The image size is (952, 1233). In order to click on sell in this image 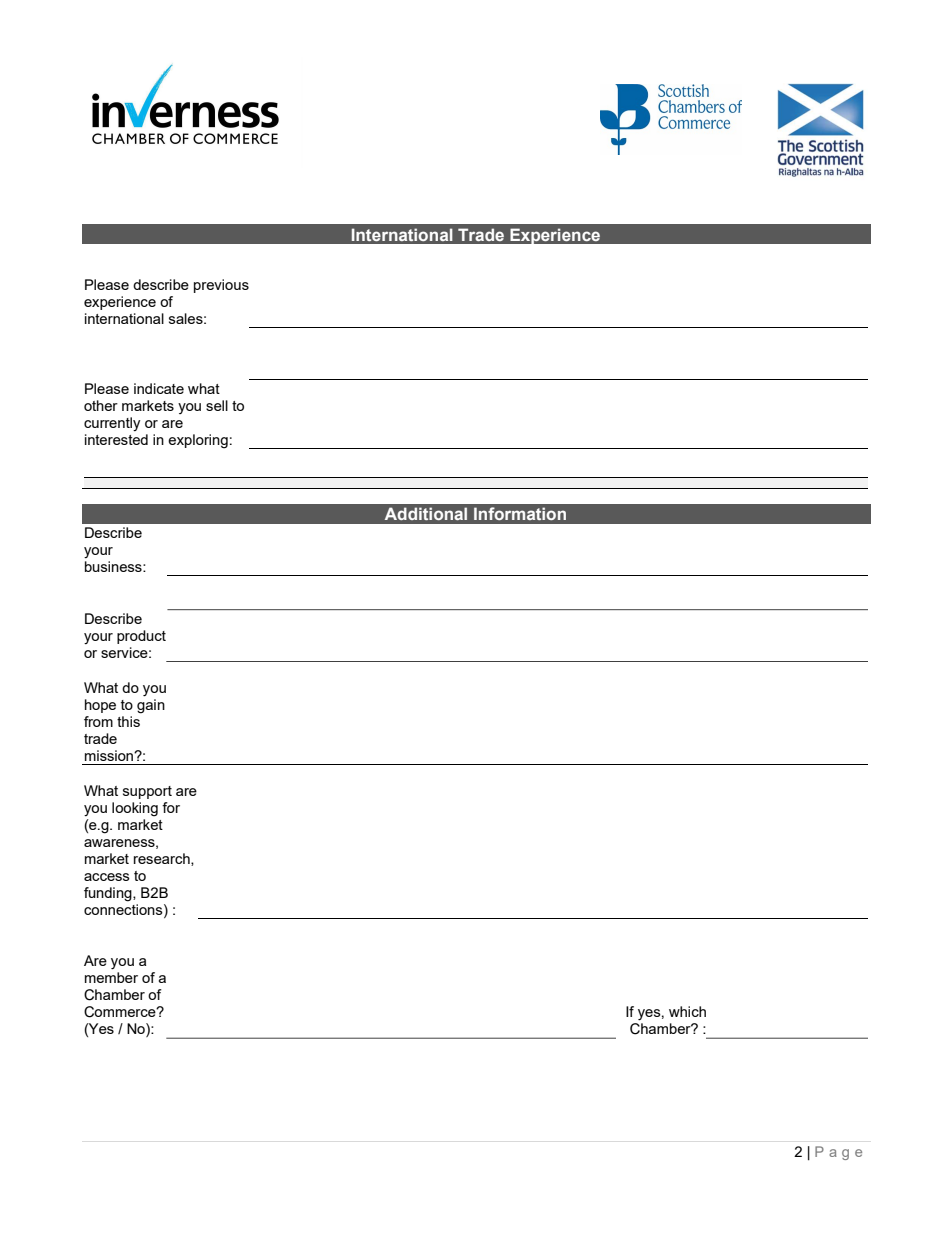, I will do `click(217, 405)`.
